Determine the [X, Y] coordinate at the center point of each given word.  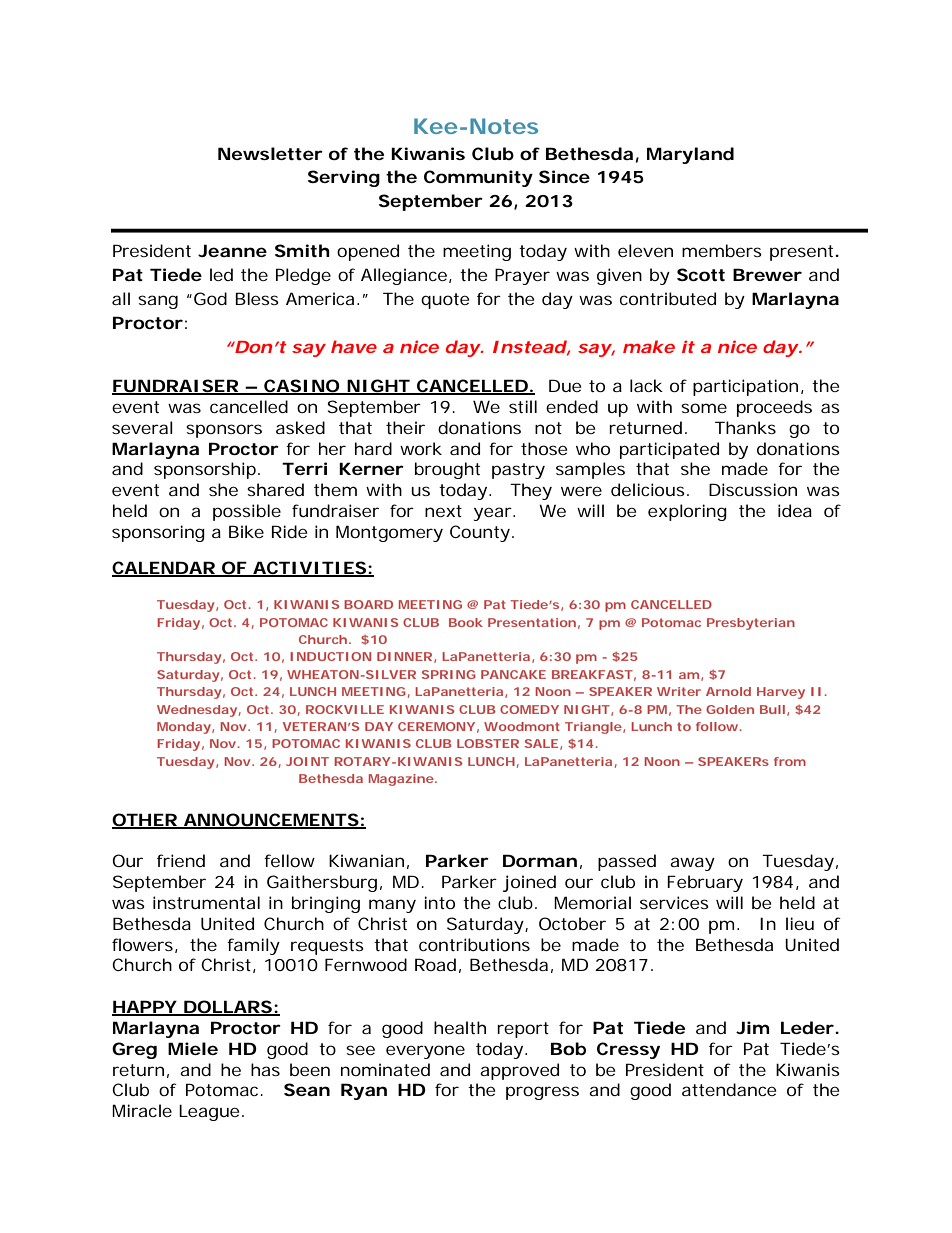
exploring [687, 512]
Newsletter [270, 153]
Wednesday [197, 711]
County [480, 533]
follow [717, 726]
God [210, 298]
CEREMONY [436, 726]
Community [478, 178]
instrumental [206, 902]
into [439, 902]
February [705, 883]
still [523, 406]
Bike [246, 531]
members [722, 250]
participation [745, 387]
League [209, 1112]
